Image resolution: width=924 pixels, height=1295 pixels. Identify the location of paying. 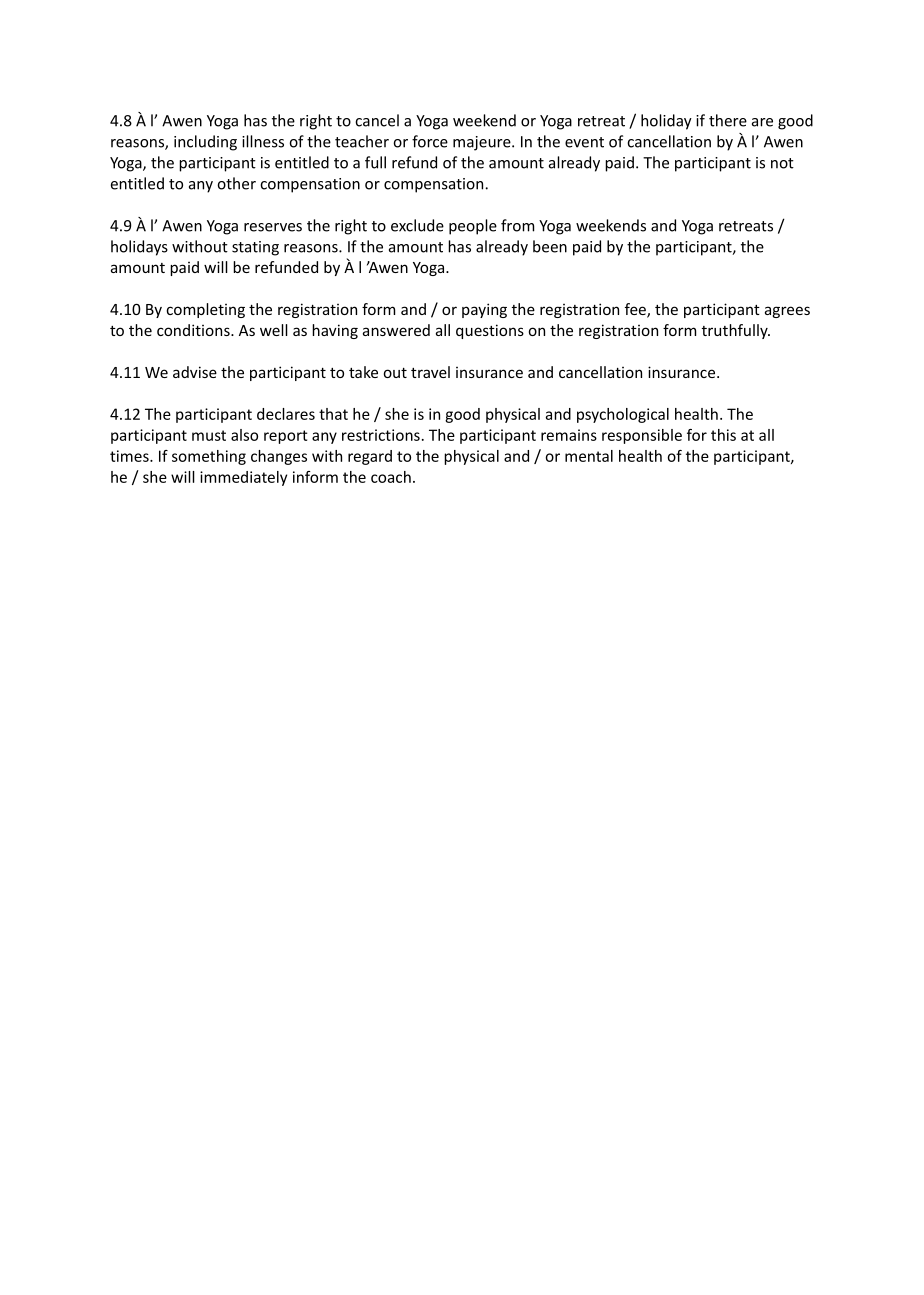
(484, 310).
